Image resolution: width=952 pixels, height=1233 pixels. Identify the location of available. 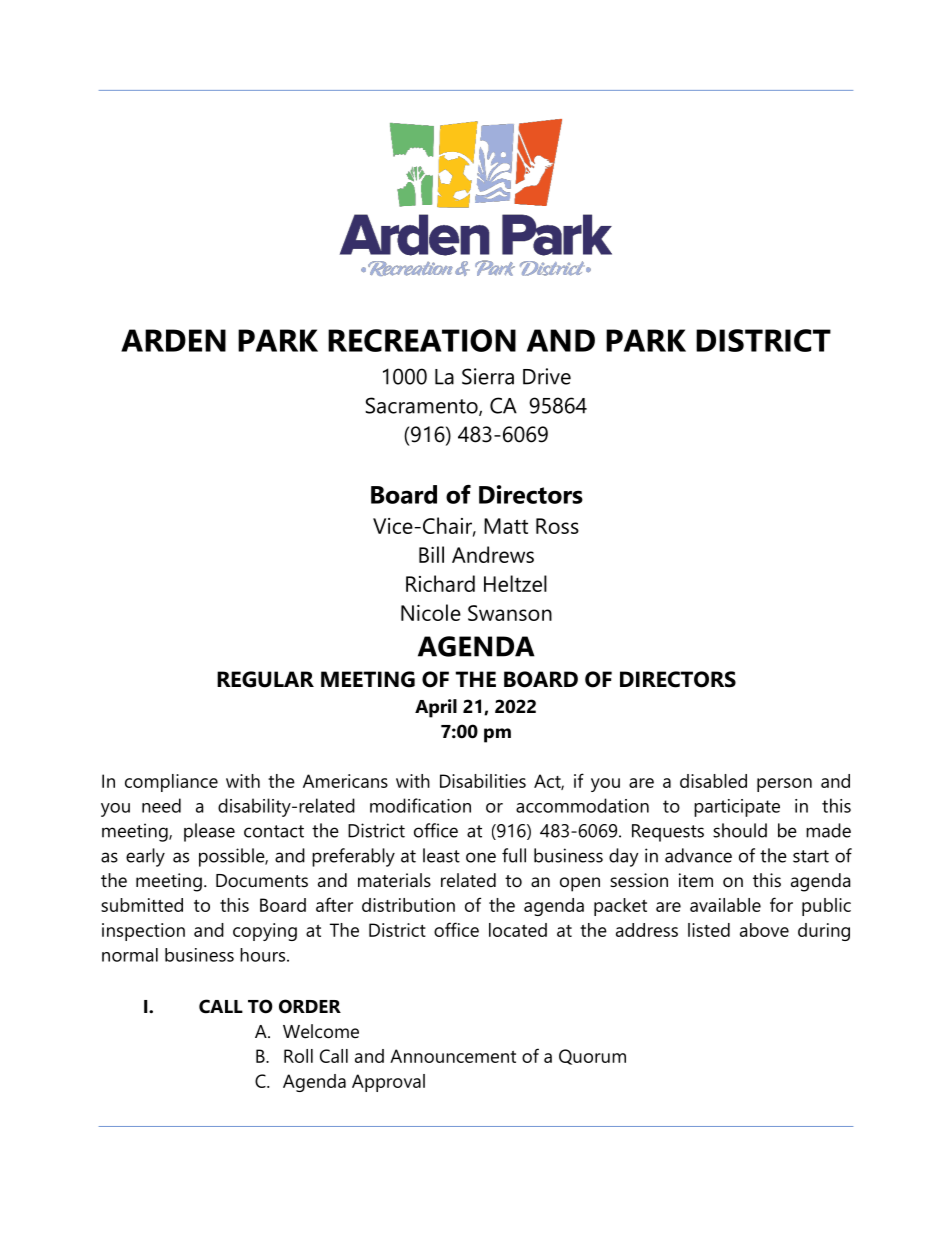
(725, 905).
